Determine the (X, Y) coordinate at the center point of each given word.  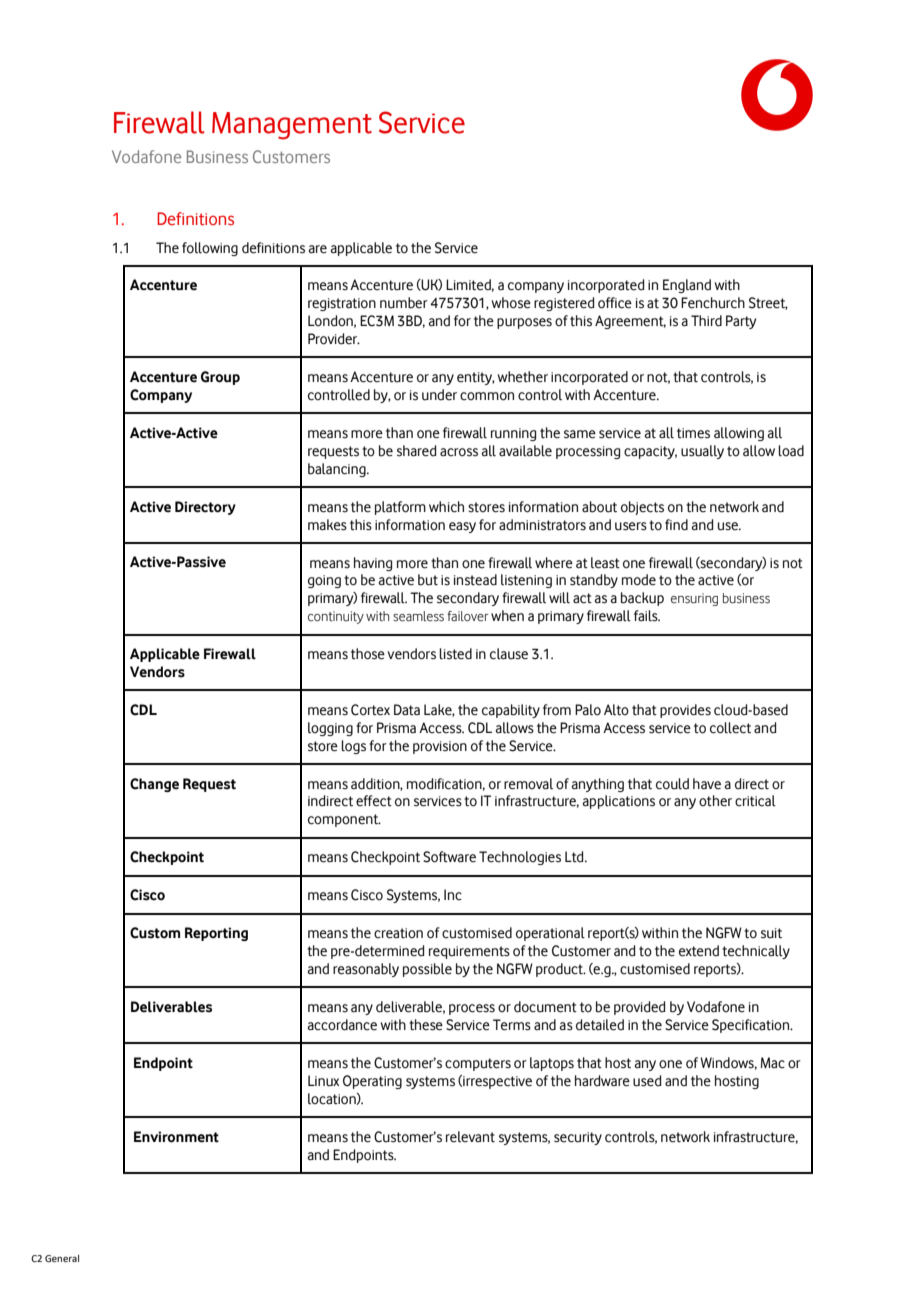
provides (685, 711)
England (687, 286)
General (62, 1258)
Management (292, 126)
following (210, 249)
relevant (470, 1137)
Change (154, 785)
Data (407, 710)
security (578, 1138)
